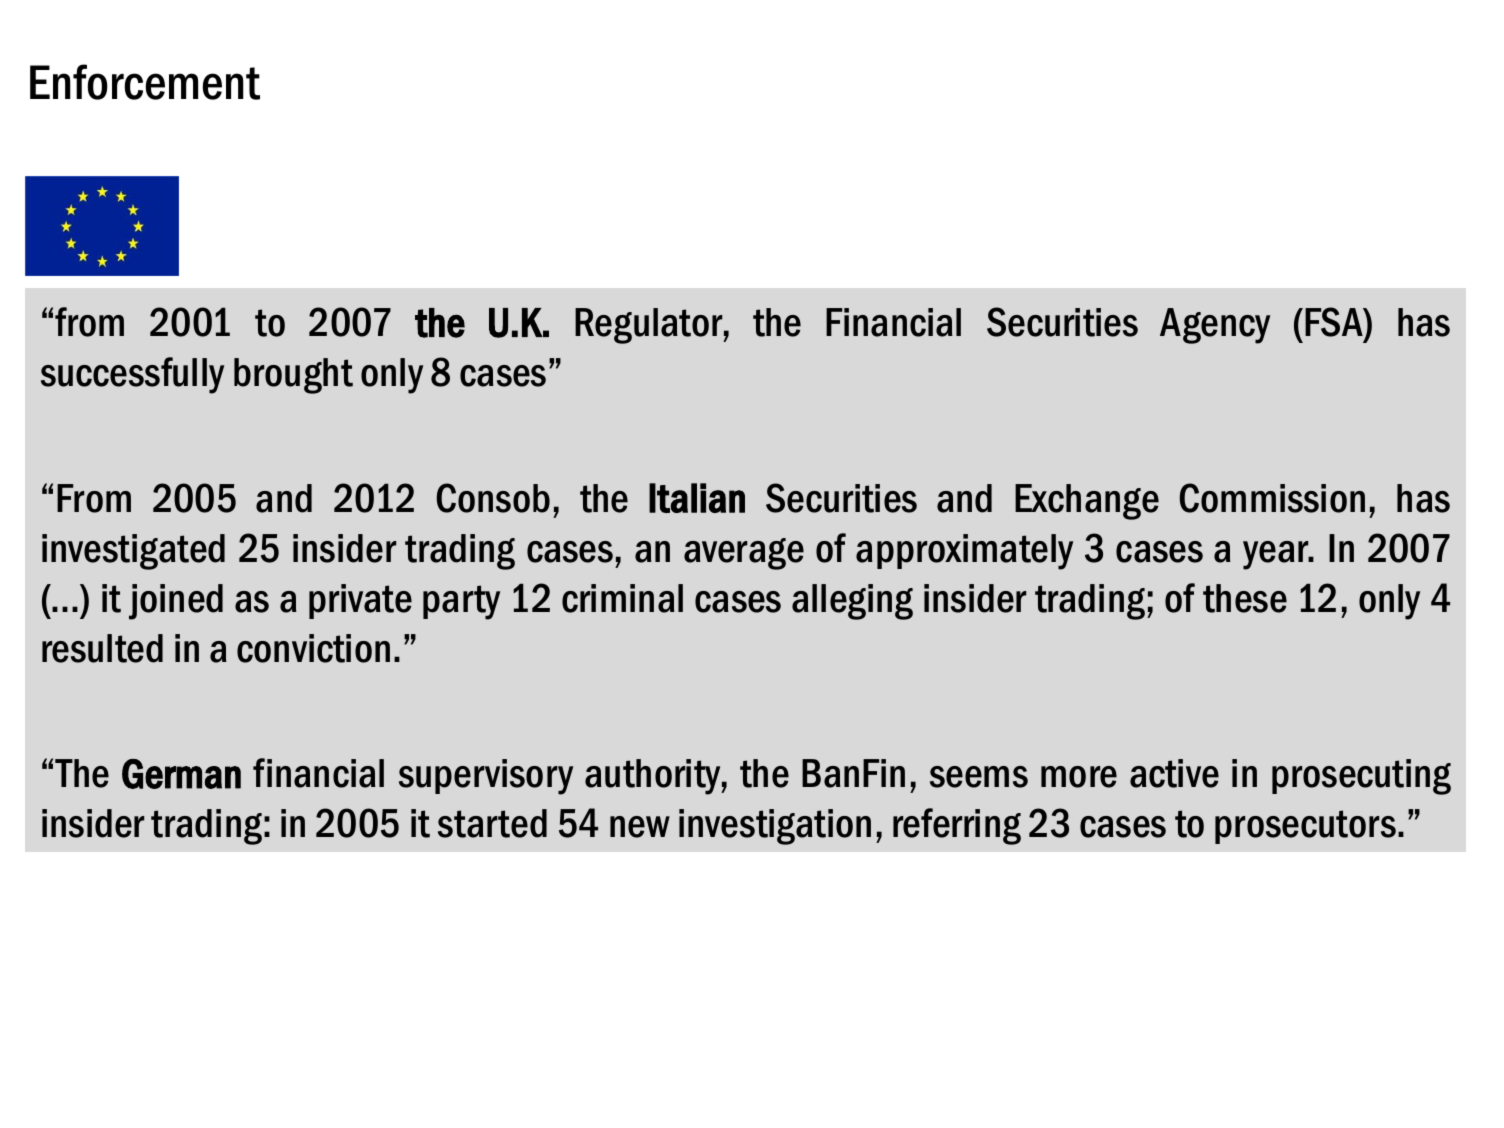  Describe the element at coordinates (176, 602) in the image. I see `joined` at that location.
